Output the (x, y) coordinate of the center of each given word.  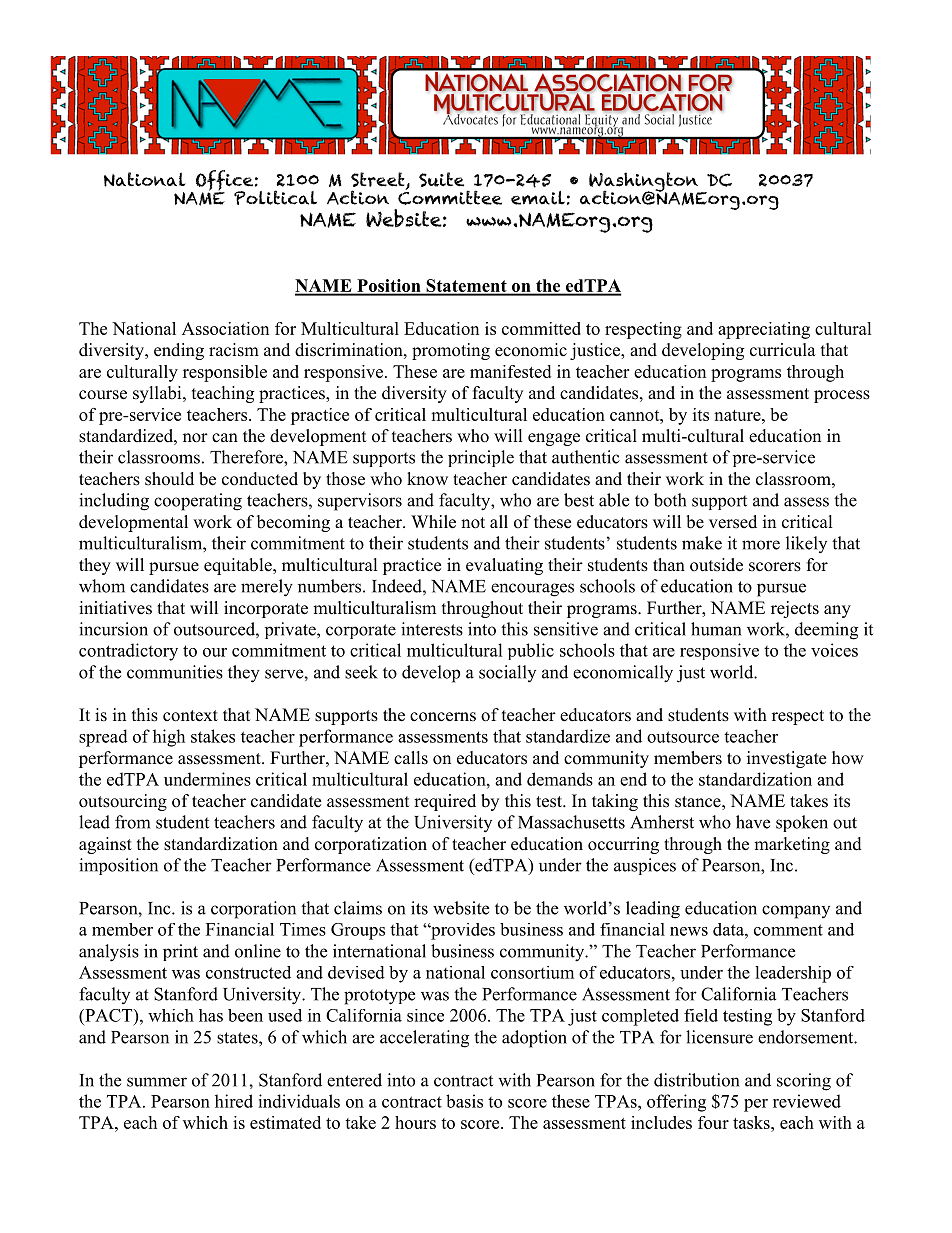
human (716, 629)
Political (275, 197)
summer (157, 1082)
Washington (644, 183)
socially (507, 673)
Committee (450, 196)
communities (175, 672)
